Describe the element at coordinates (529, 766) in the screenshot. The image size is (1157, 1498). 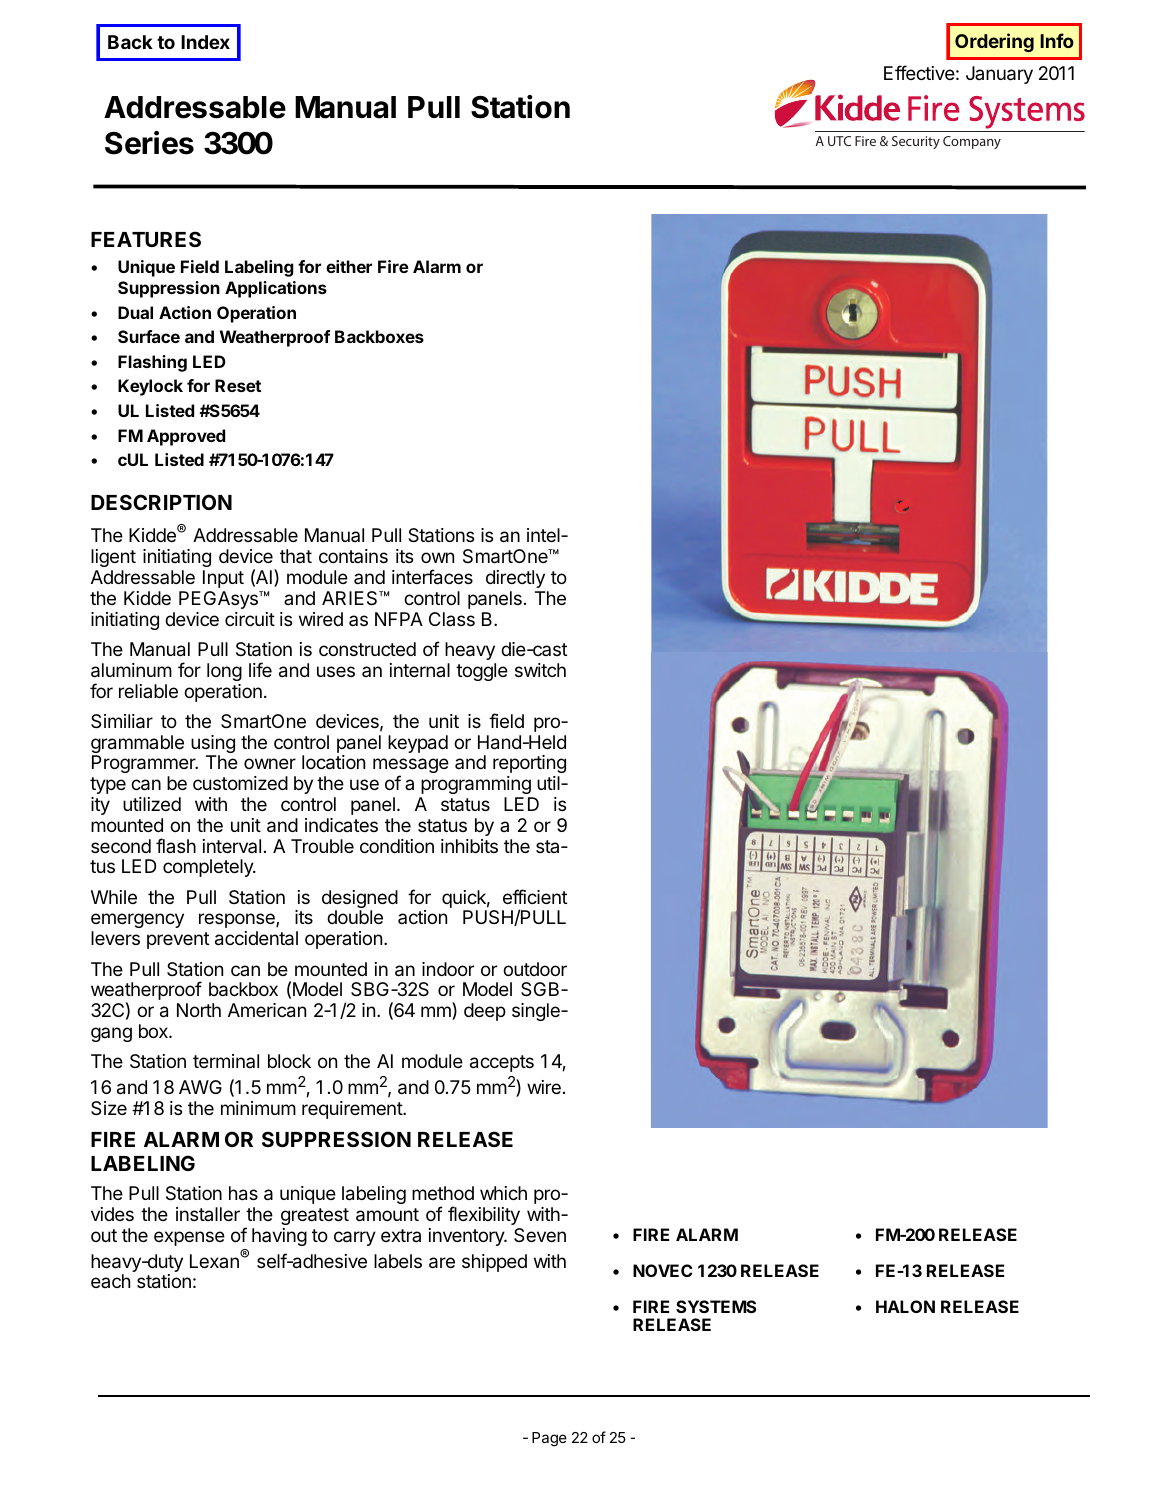
I see `reporting` at that location.
